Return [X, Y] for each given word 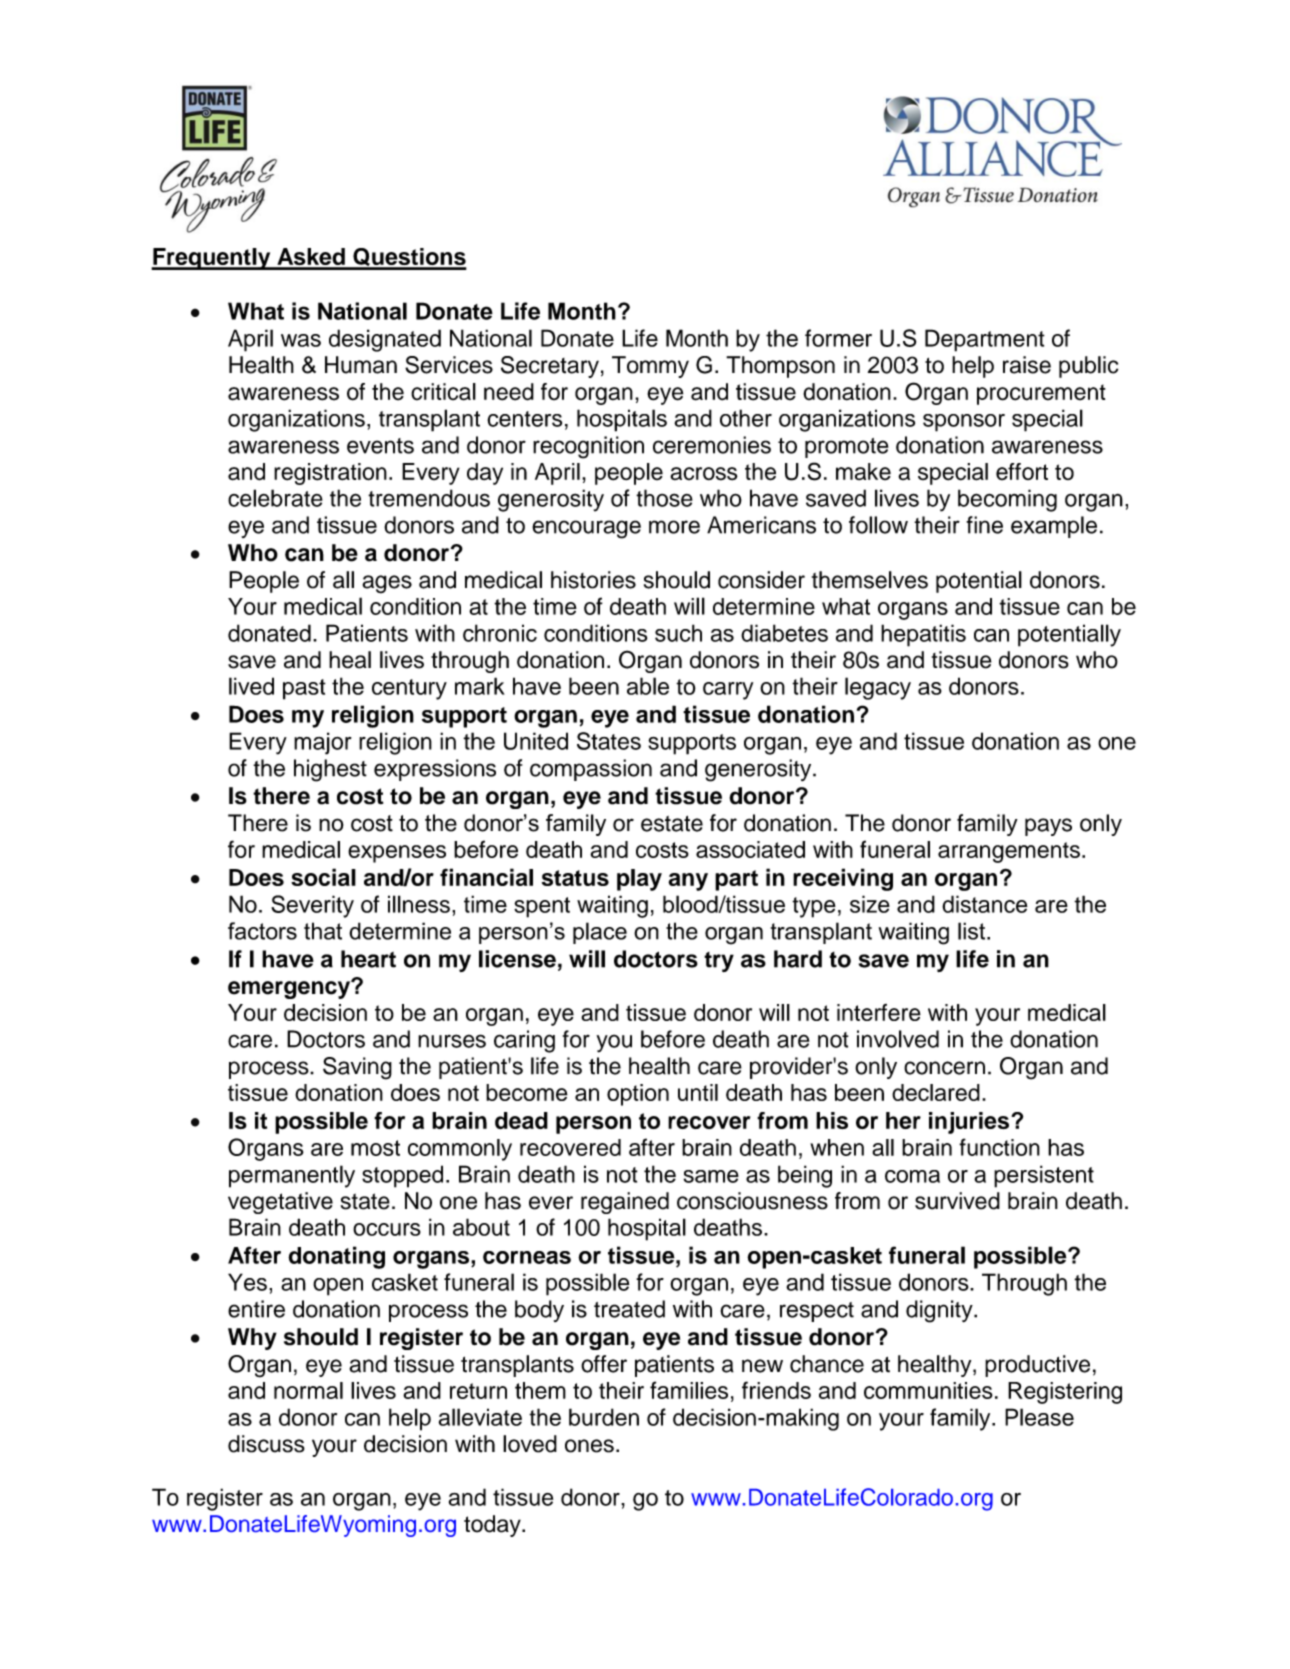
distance [985, 904]
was [301, 340]
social [323, 877]
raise [1027, 365]
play [639, 880]
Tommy [650, 367]
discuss [266, 1444]
